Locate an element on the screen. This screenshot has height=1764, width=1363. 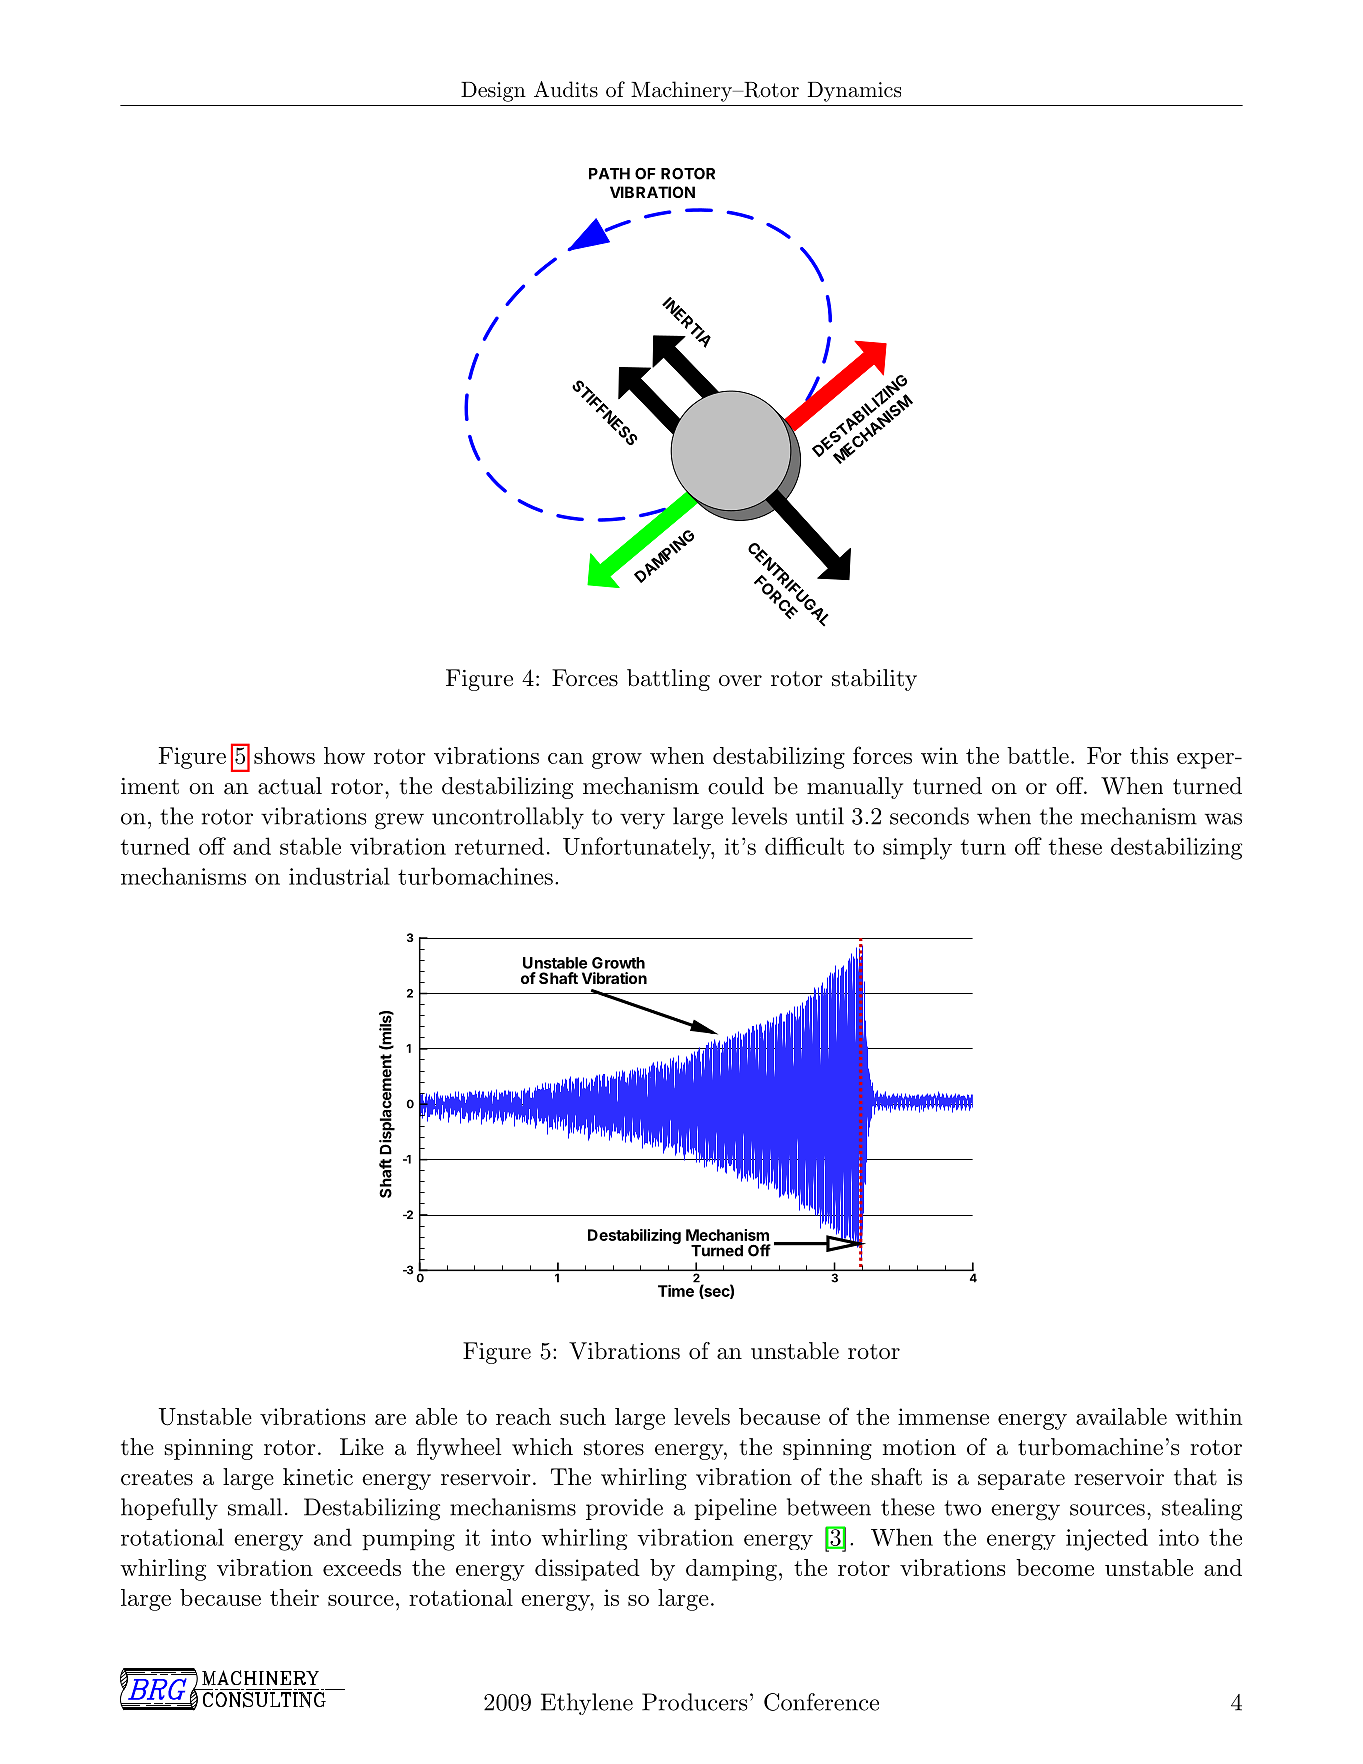
industrial is located at coordinates (339, 876).
